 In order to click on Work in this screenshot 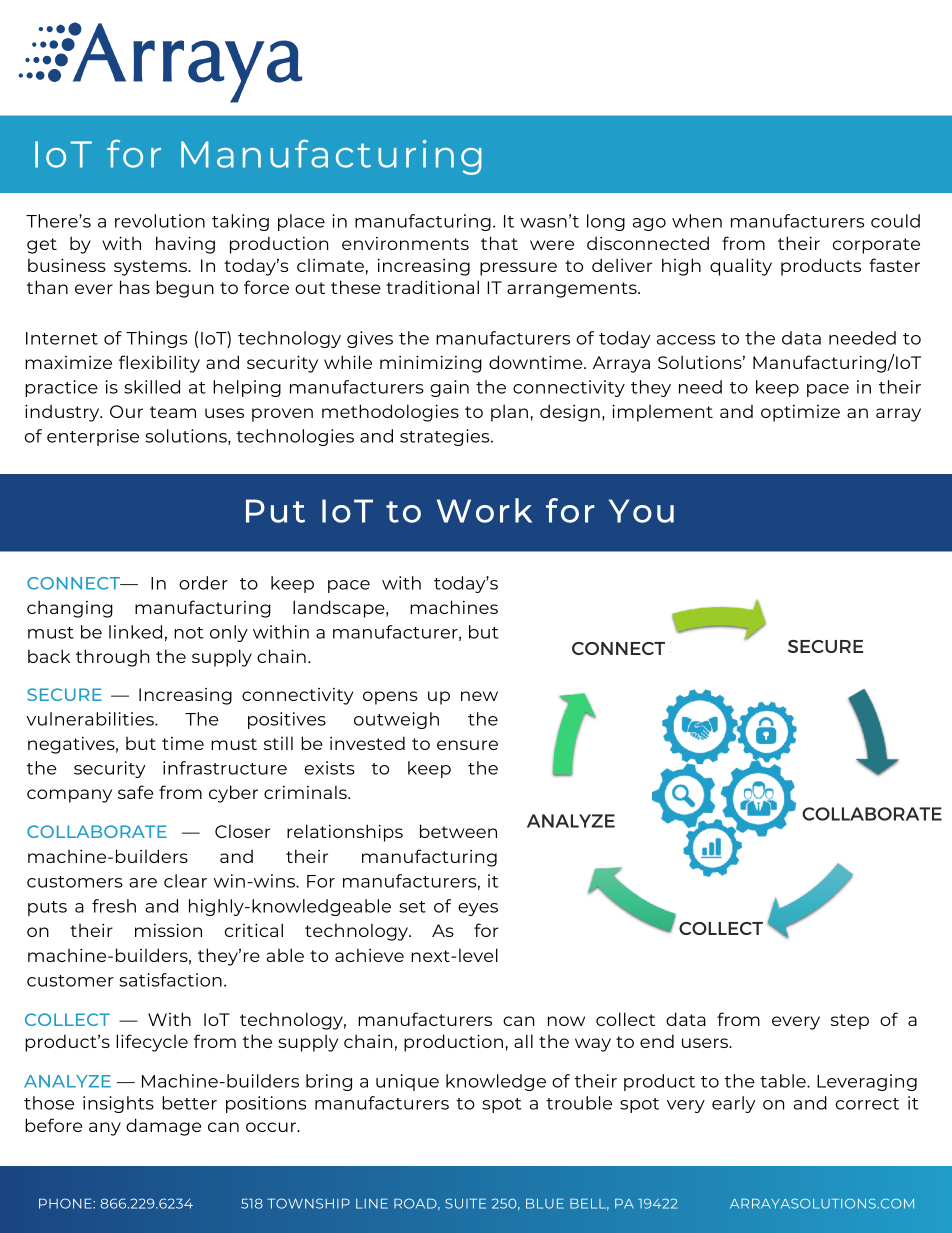, I will do `click(484, 510)`.
